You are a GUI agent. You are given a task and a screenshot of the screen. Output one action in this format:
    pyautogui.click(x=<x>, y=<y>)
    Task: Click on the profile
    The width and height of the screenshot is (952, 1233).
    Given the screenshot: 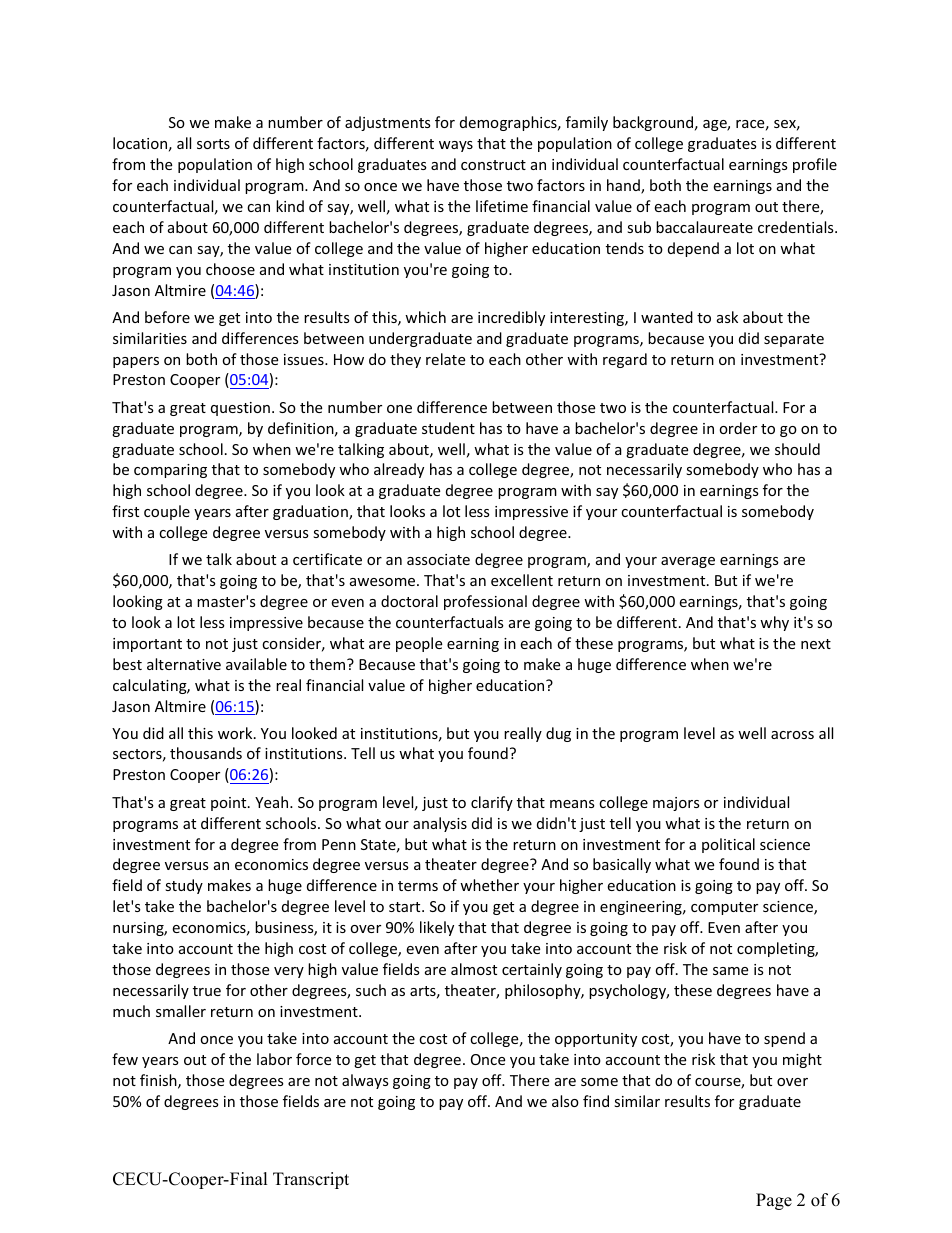 What is the action you would take?
    pyautogui.click(x=815, y=165)
